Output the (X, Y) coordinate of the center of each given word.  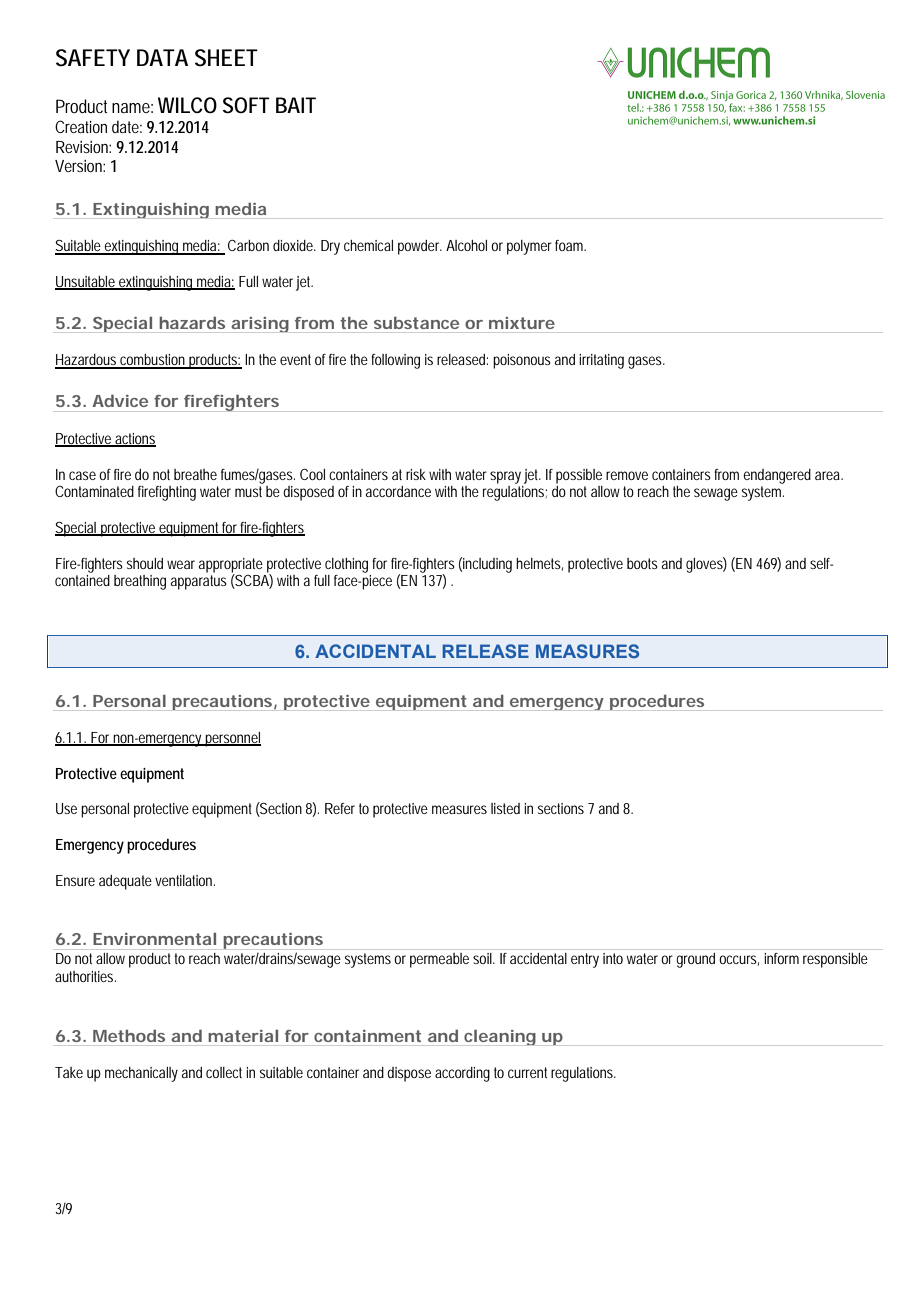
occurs (739, 960)
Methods (129, 1035)
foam (570, 245)
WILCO (187, 105)
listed (505, 808)
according (462, 1074)
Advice (120, 400)
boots (642, 563)
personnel (232, 739)
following (395, 361)
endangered (777, 476)
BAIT (296, 105)
